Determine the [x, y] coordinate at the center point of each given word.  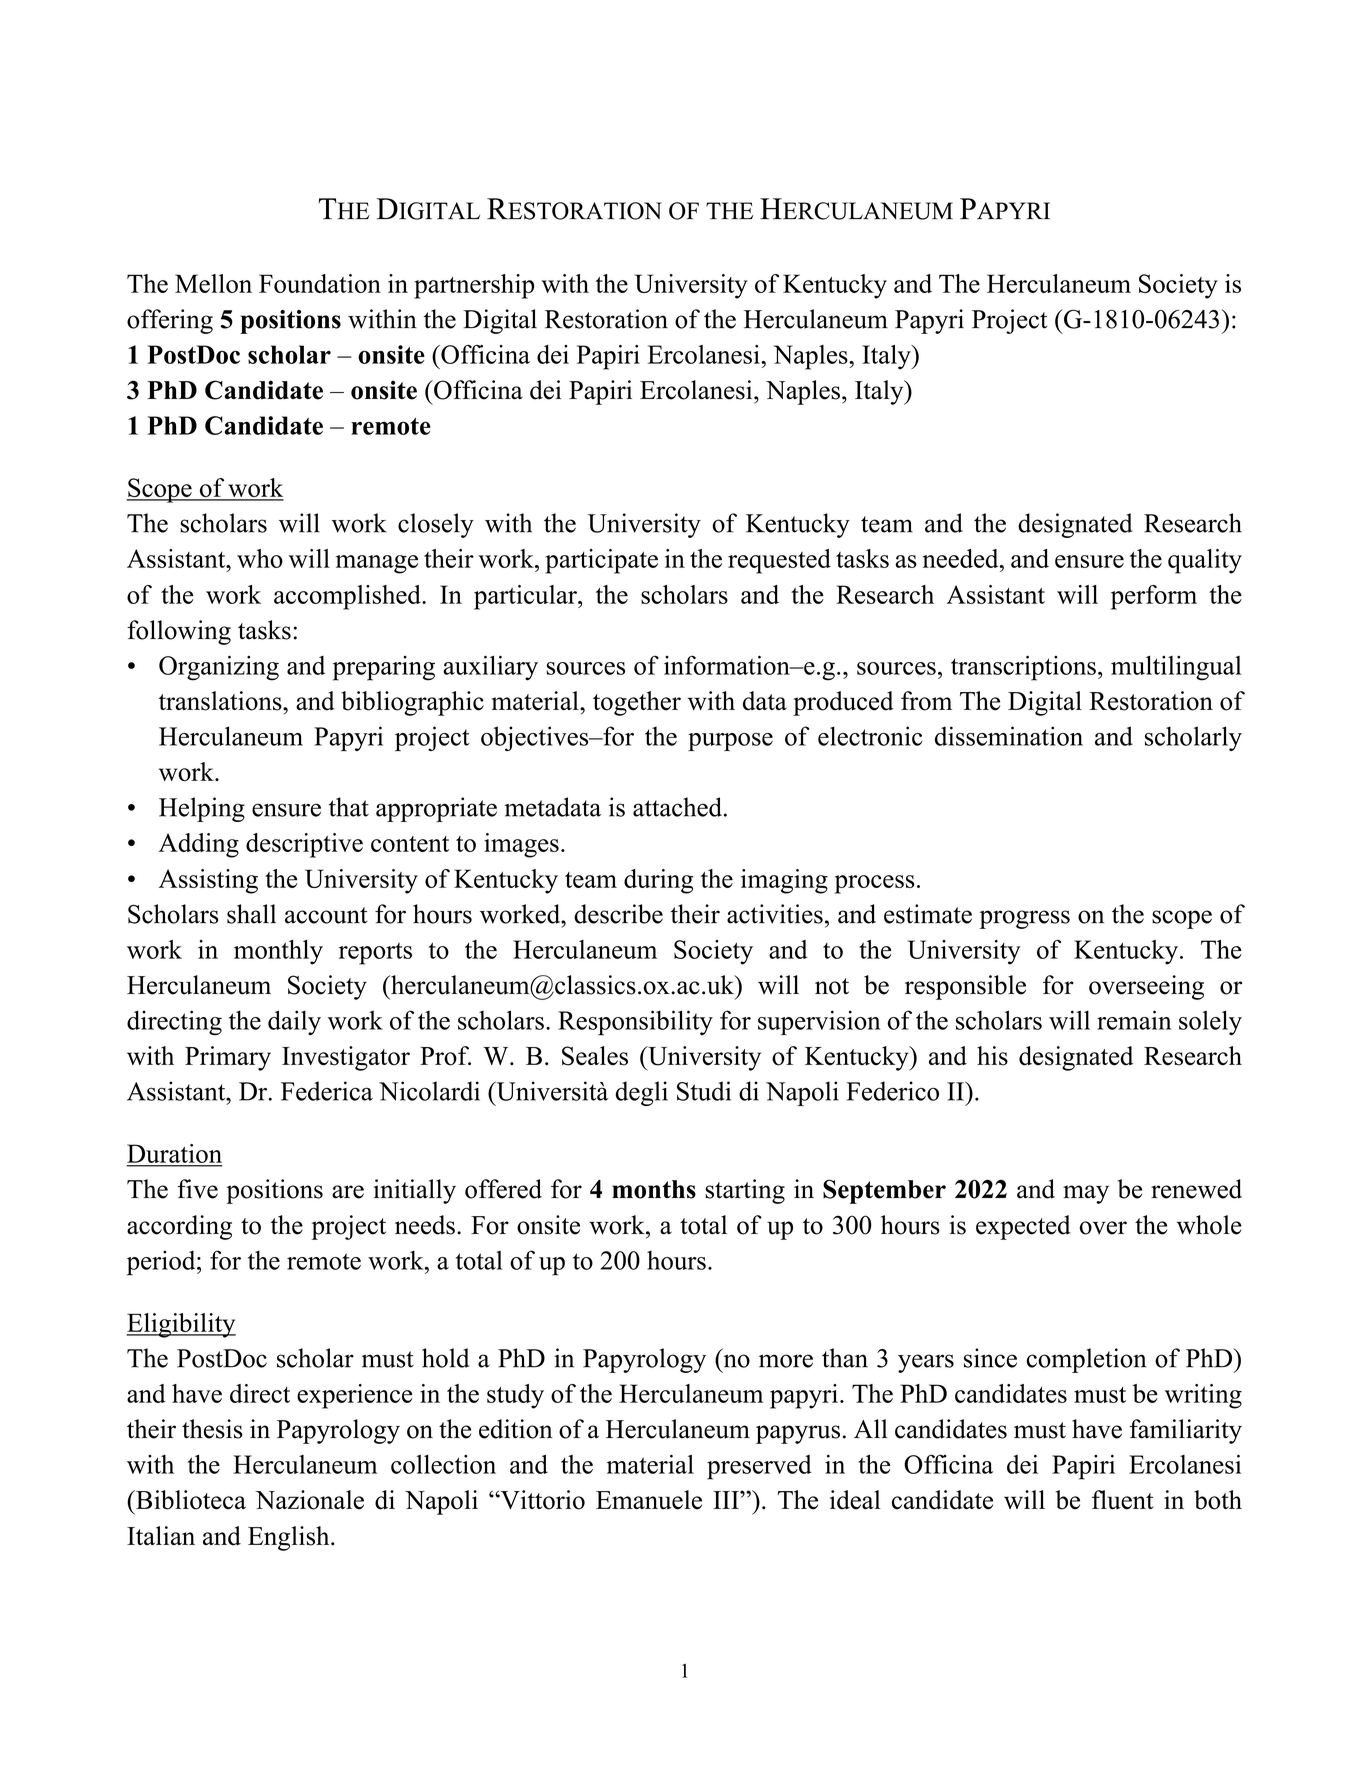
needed [962, 558]
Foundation [320, 283]
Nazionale [310, 1500]
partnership [474, 286]
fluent [1123, 1500]
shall [251, 914]
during [659, 881]
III [727, 1500]
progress [1024, 919]
